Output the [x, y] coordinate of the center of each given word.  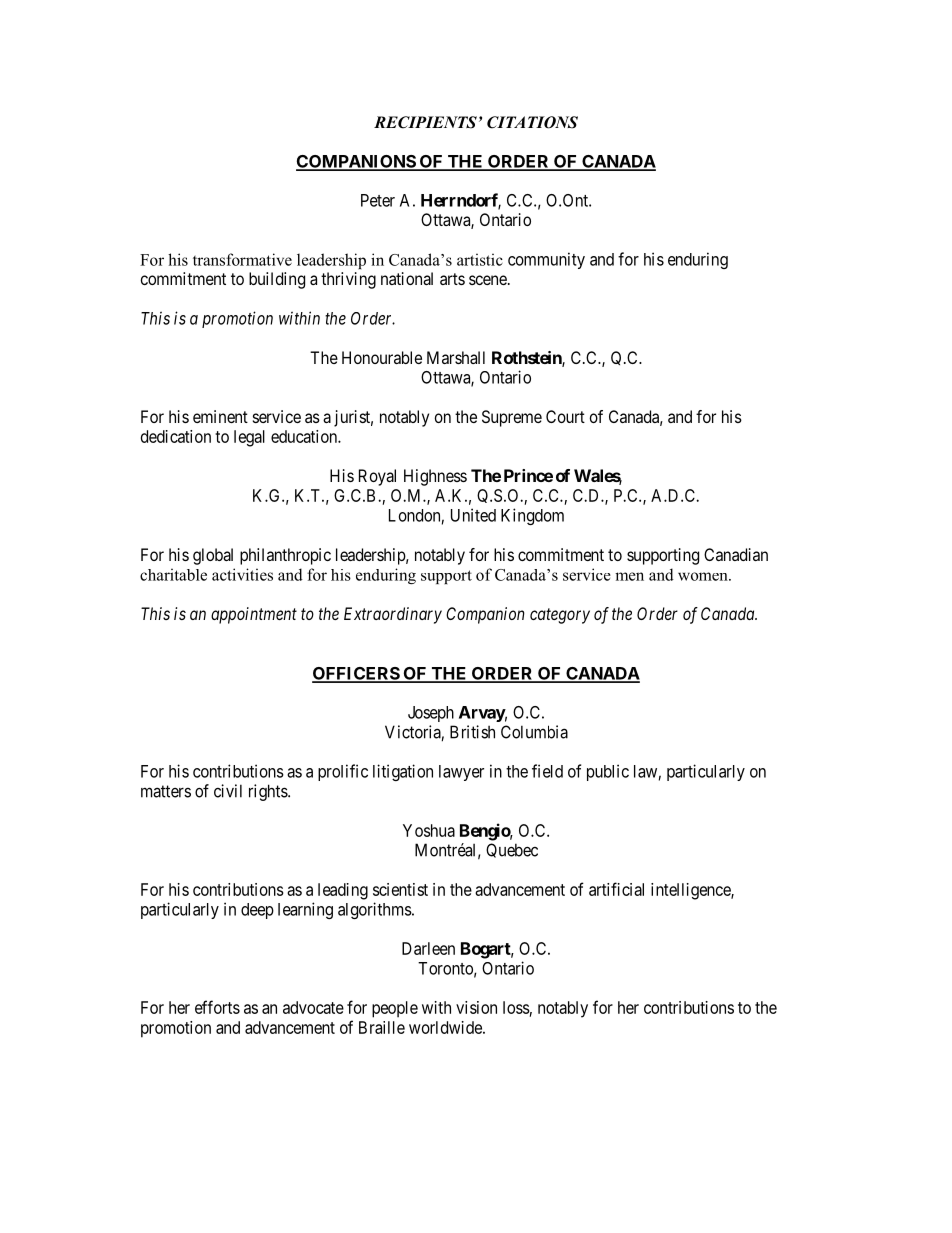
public [608, 772]
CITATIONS [532, 122]
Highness [435, 477]
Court [565, 416]
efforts [217, 1007]
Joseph [431, 714]
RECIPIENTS [425, 122]
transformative [242, 259]
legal [249, 438]
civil [228, 791]
